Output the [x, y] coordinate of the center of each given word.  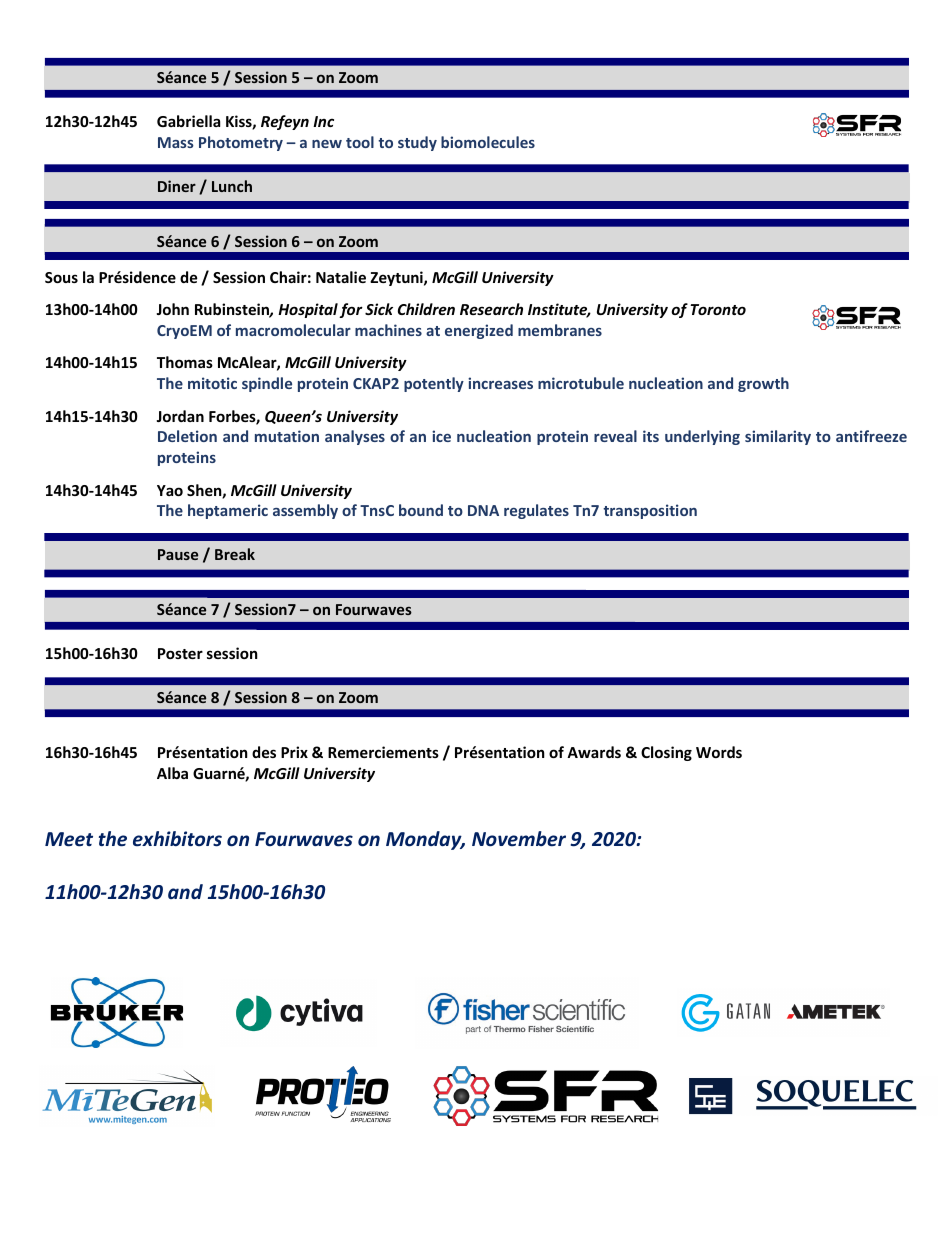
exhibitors [177, 839]
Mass [176, 142]
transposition [650, 511]
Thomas [185, 362]
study [417, 143]
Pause [178, 554]
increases [500, 383]
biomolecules [488, 142]
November [519, 839]
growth [763, 384]
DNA [483, 510]
